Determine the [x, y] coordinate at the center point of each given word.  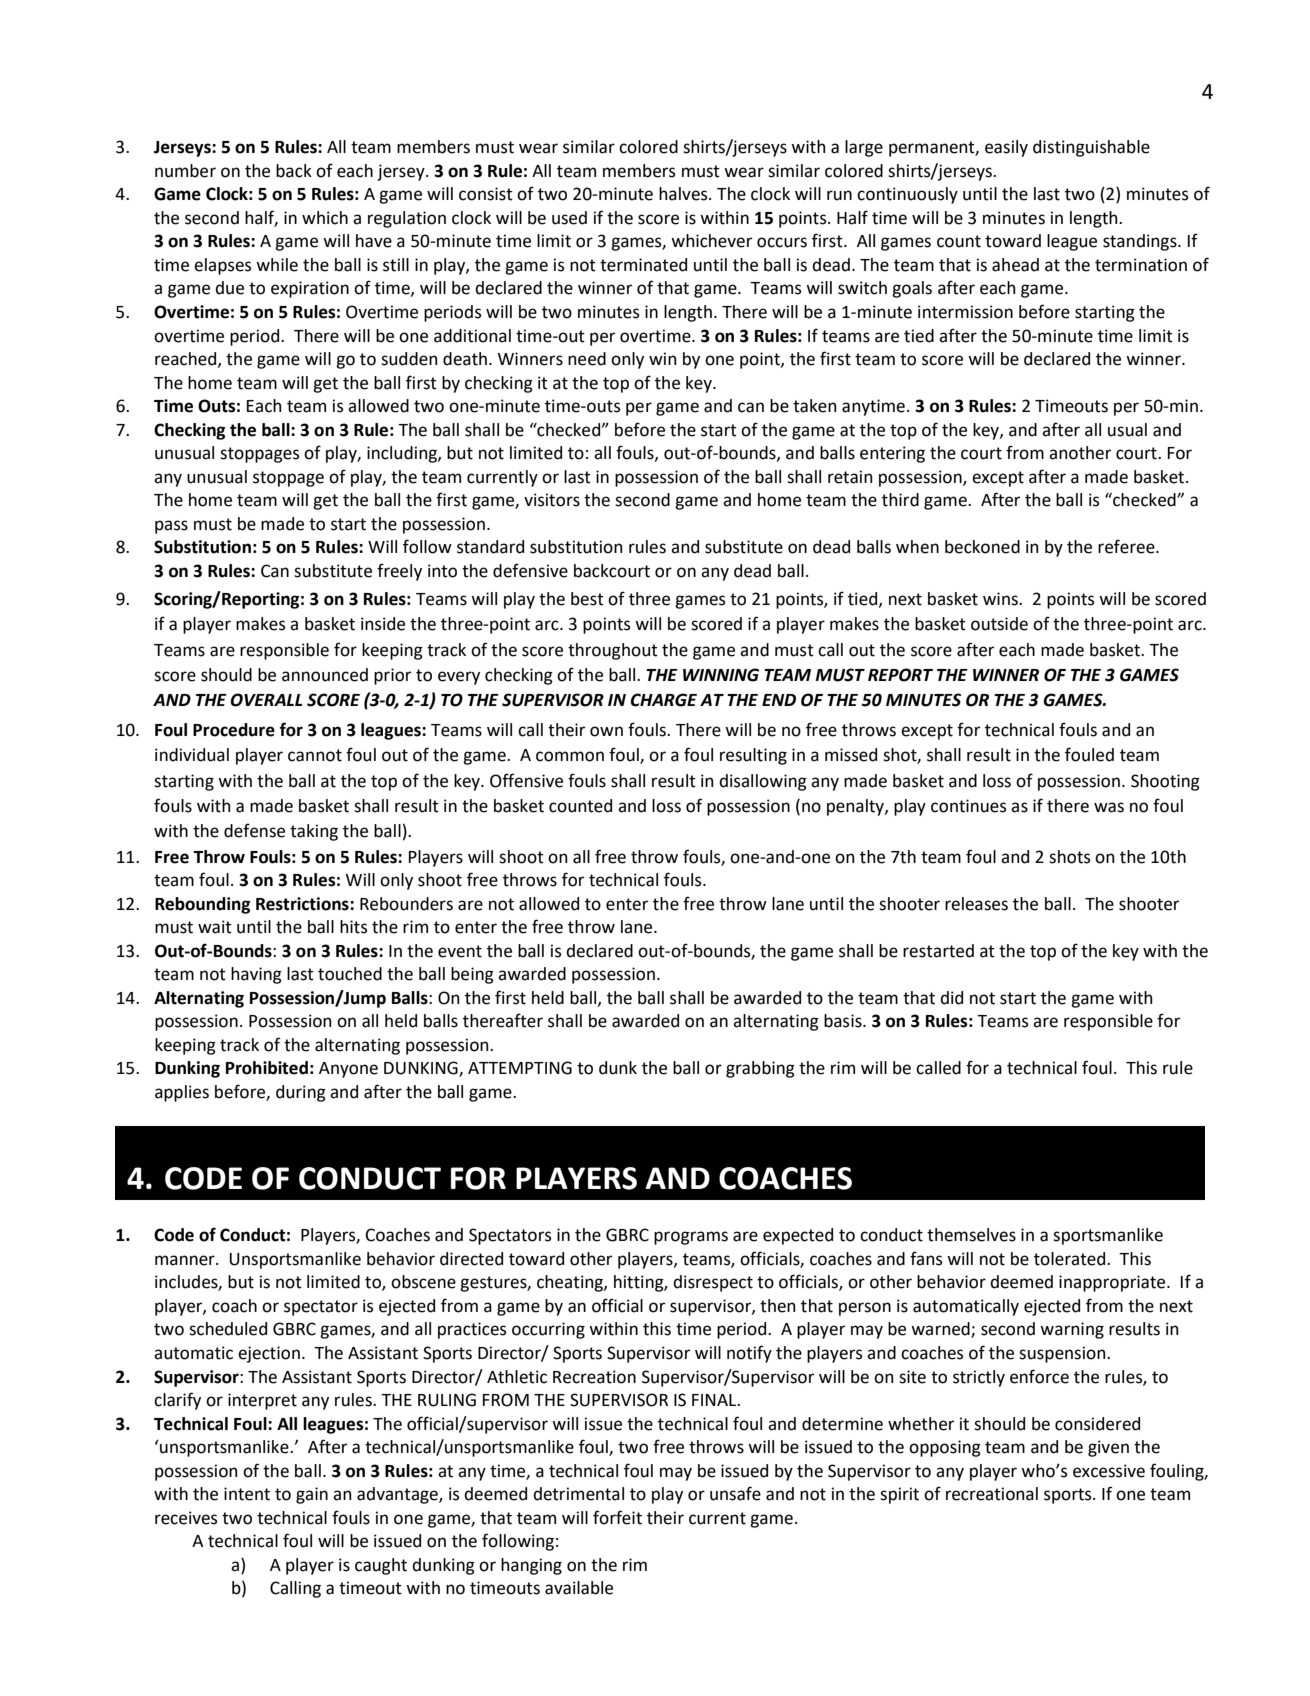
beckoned [982, 547]
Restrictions [303, 904]
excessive [1109, 1471]
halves [684, 194]
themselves [971, 1235]
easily [1006, 148]
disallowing [763, 782]
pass [171, 527]
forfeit [617, 1517]
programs [691, 1238]
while [277, 265]
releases [976, 904]
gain [312, 1495]
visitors [552, 500]
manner [186, 1260]
